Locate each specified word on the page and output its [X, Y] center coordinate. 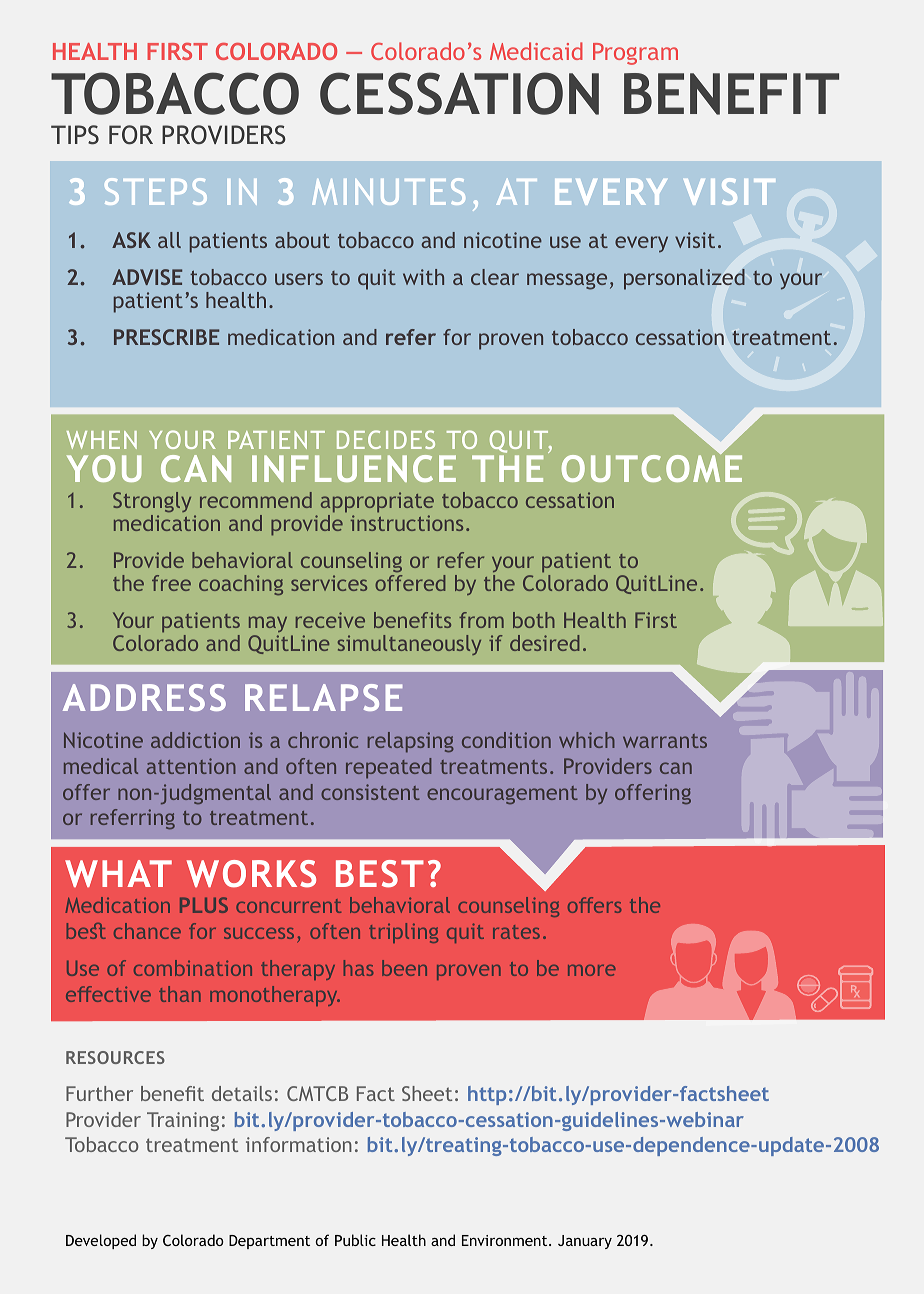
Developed [101, 1241]
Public [355, 1240]
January [585, 1242]
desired [544, 643]
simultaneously [409, 645]
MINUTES [388, 191]
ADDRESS [144, 697]
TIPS [75, 135]
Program [635, 54]
